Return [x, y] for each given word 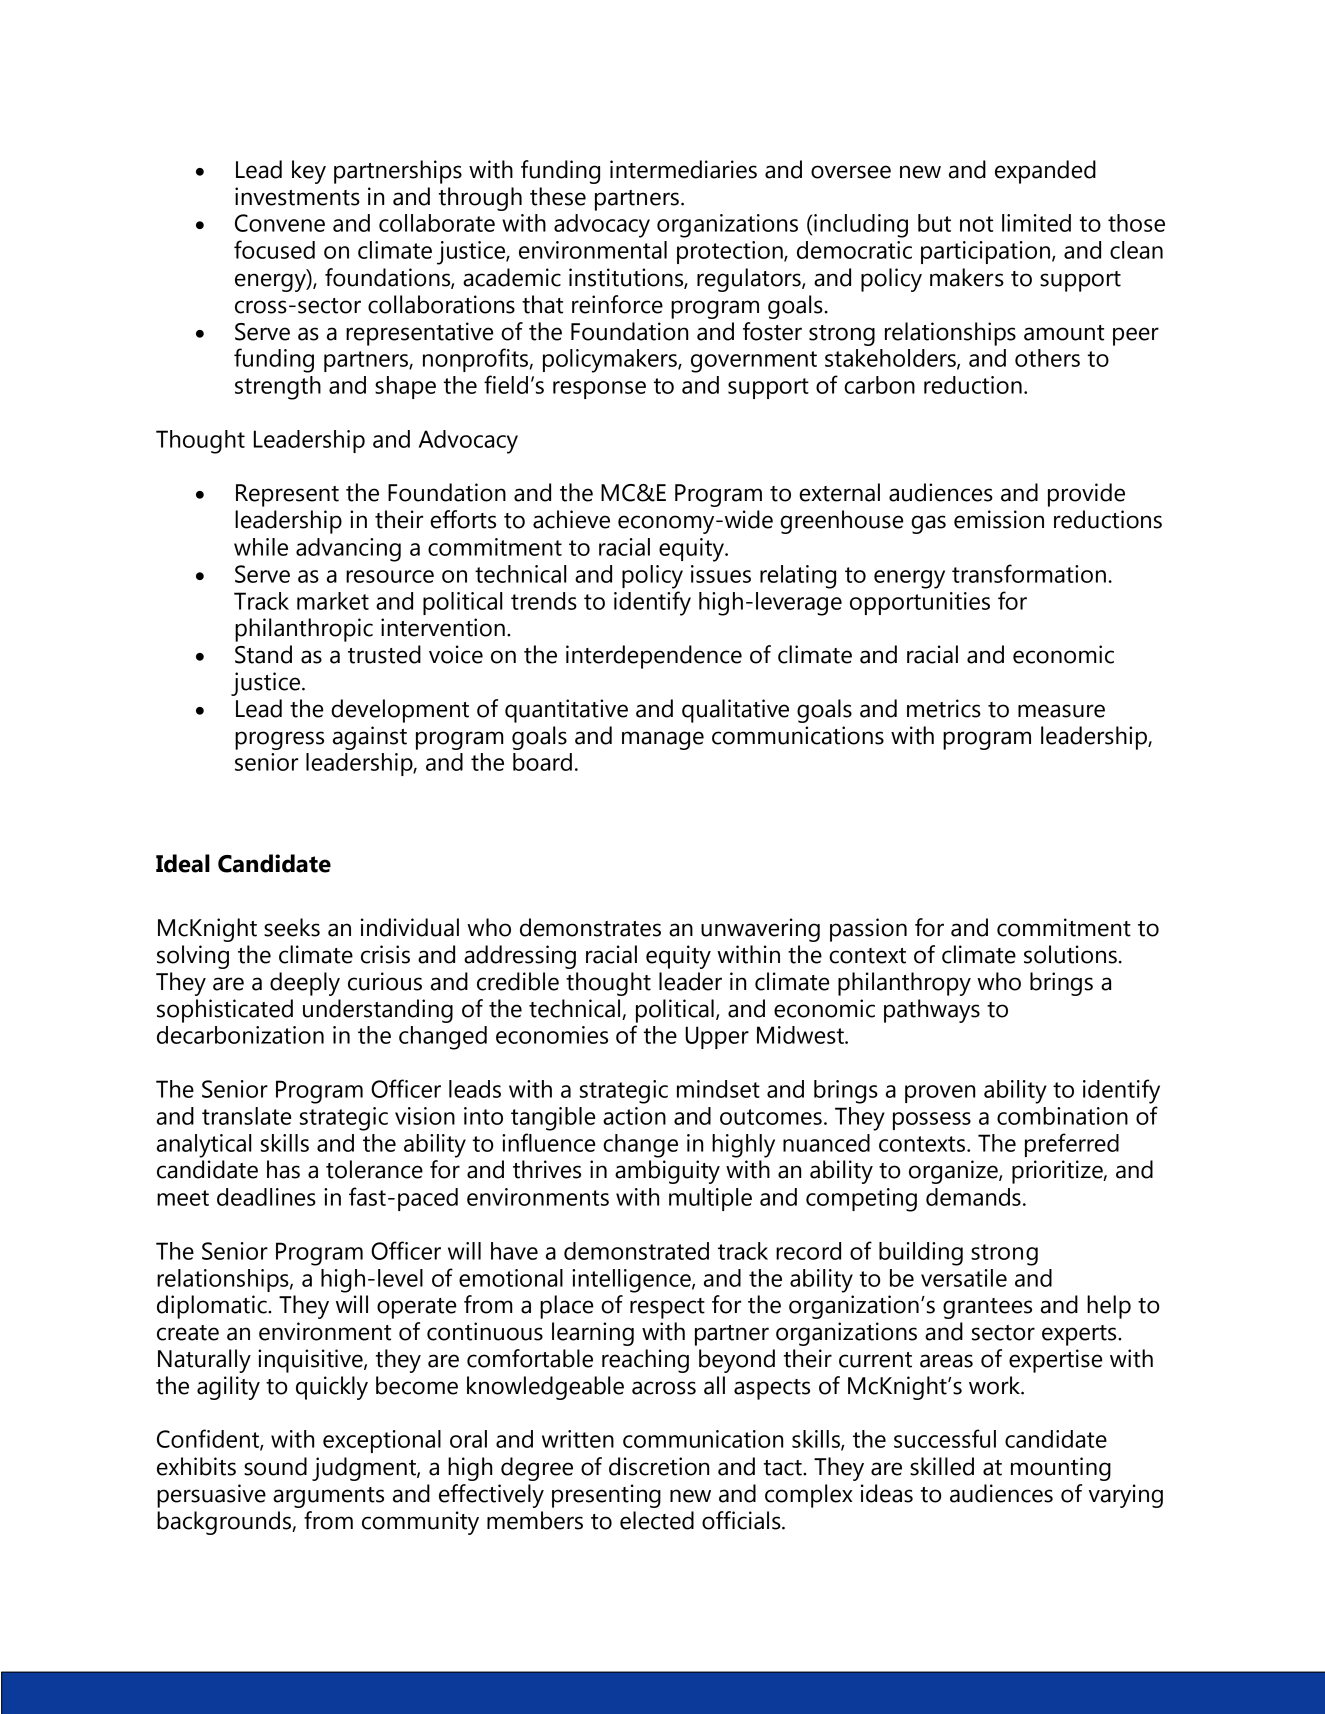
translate [246, 1116]
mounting [1061, 1469]
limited [1036, 223]
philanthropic [304, 630]
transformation [1029, 573]
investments [297, 196]
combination [1062, 1116]
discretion [659, 1466]
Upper [717, 1037]
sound [275, 1466]
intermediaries [683, 169]
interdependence [654, 657]
